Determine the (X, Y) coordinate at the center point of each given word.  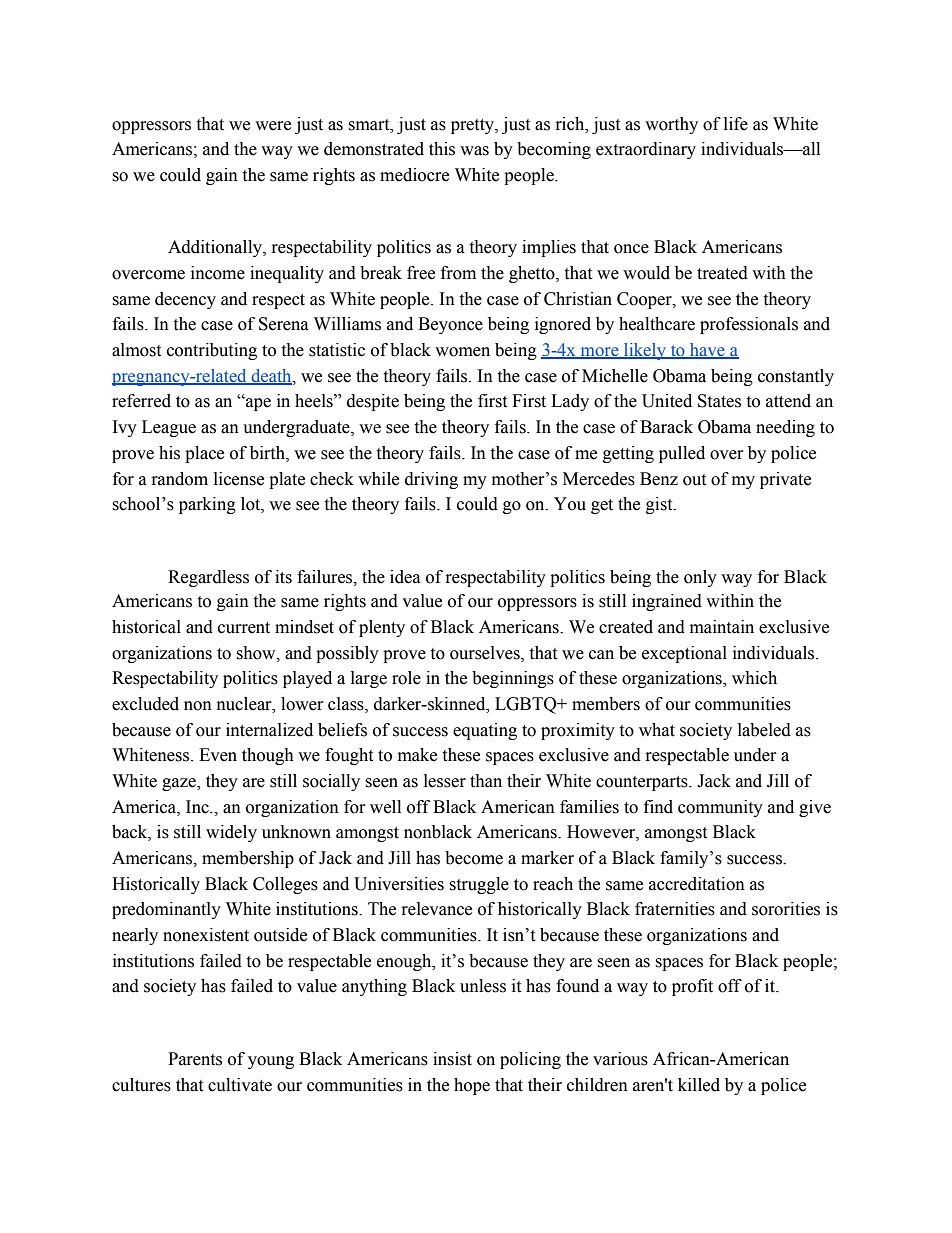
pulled (682, 454)
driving (431, 480)
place (204, 454)
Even (218, 755)
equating (485, 731)
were (273, 126)
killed (699, 1085)
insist (452, 1059)
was (474, 151)
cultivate (240, 1085)
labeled (764, 730)
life (736, 124)
